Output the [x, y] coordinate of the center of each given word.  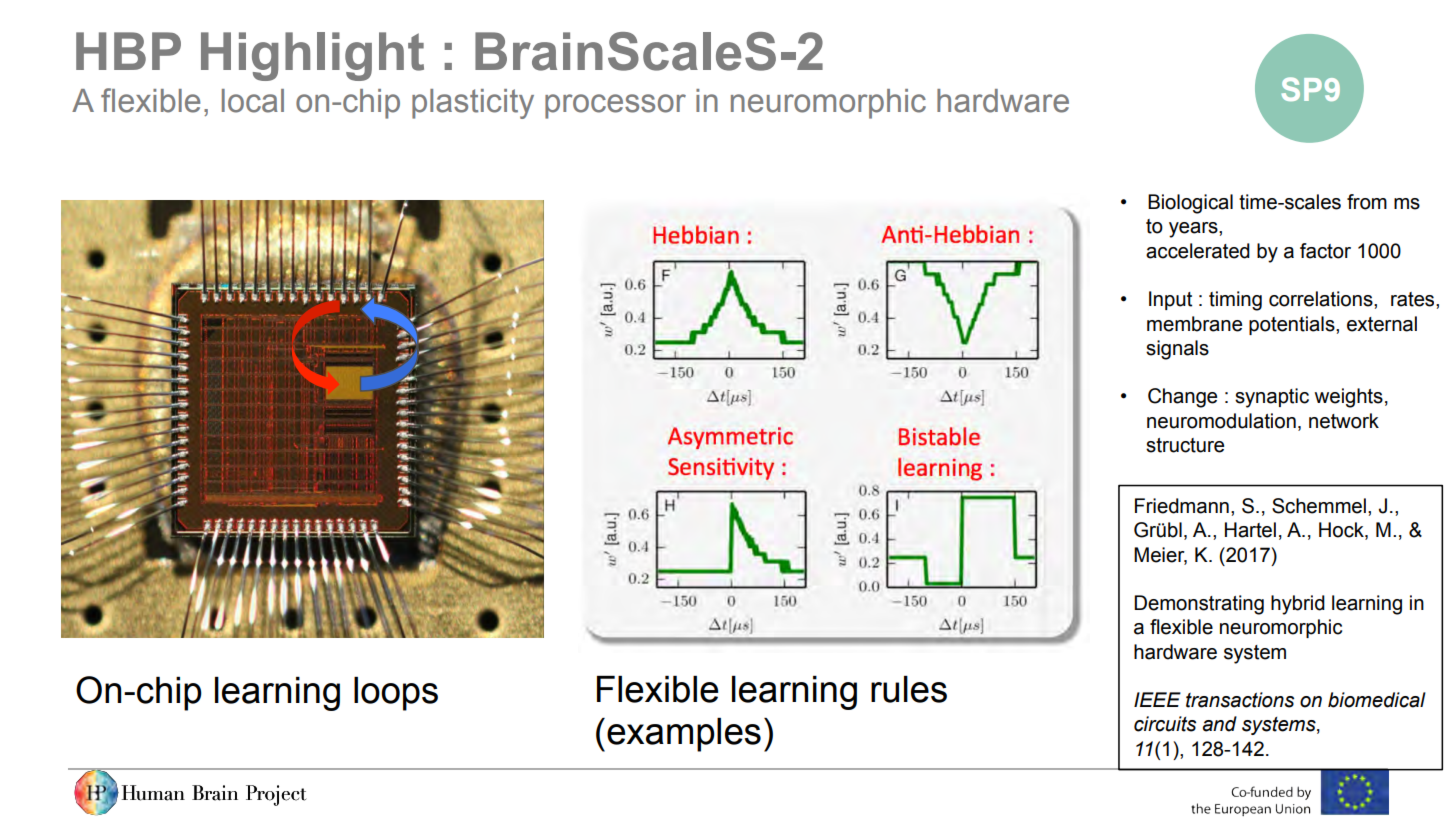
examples [684, 735]
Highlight [312, 56]
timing [1235, 301]
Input [1170, 300]
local [253, 101]
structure [1185, 445]
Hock [1342, 531]
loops [396, 694]
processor [615, 106]
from [1367, 202]
